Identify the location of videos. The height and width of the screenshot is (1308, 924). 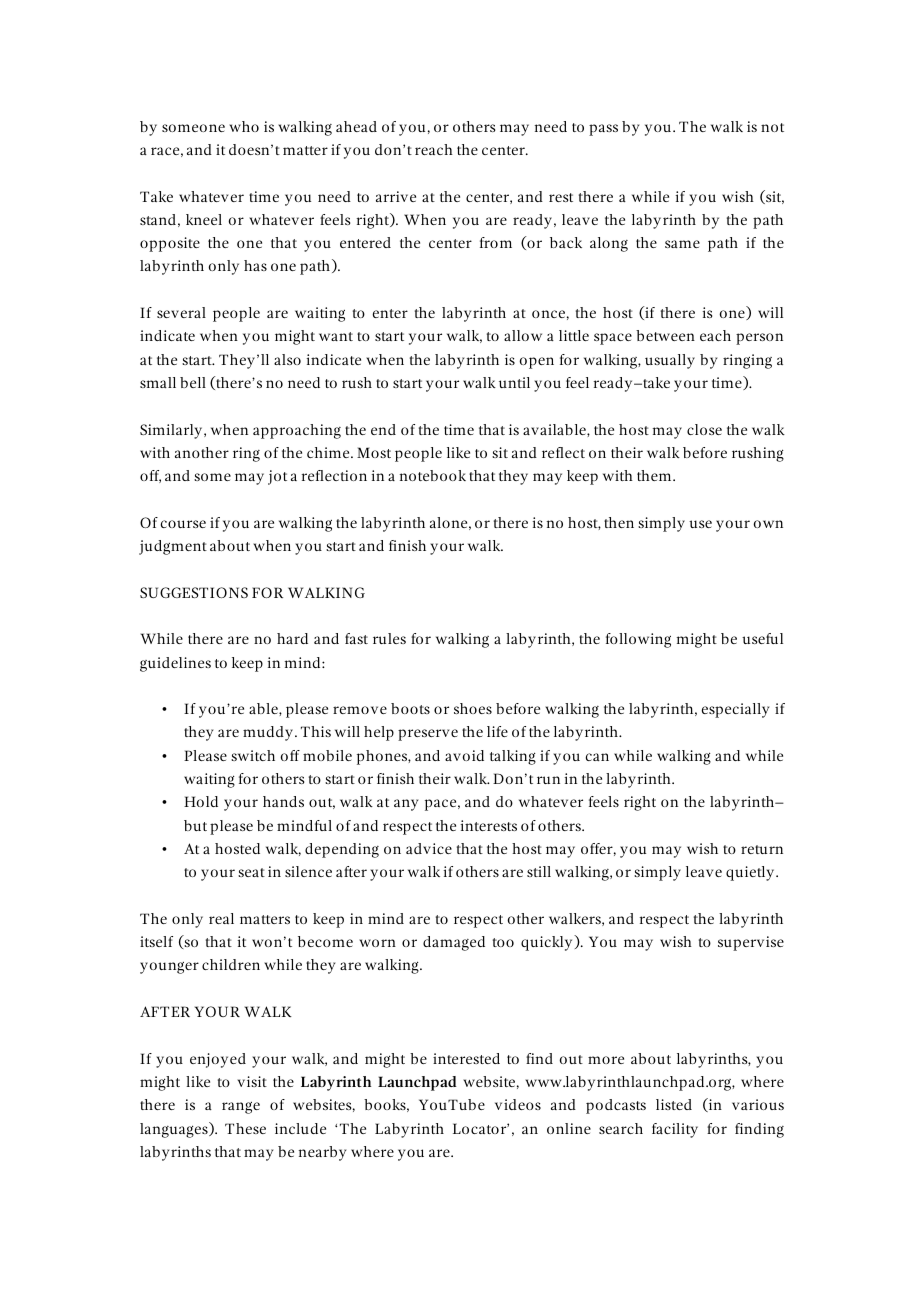
(518, 1104).
